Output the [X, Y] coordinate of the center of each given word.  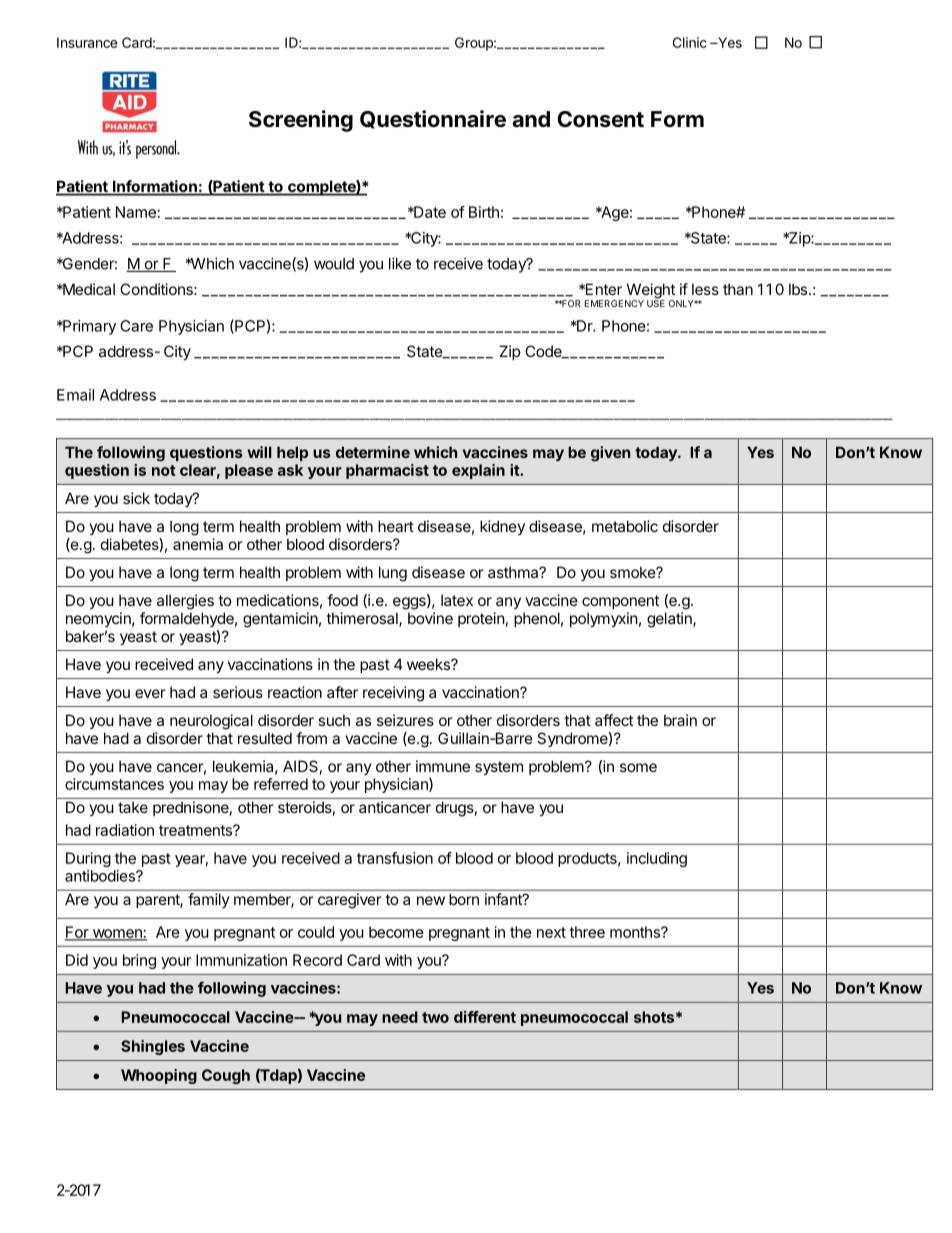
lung [393, 574]
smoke [633, 572]
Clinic [690, 42]
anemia [198, 544]
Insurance [87, 42]
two [435, 1017]
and [531, 119]
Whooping [159, 1076]
